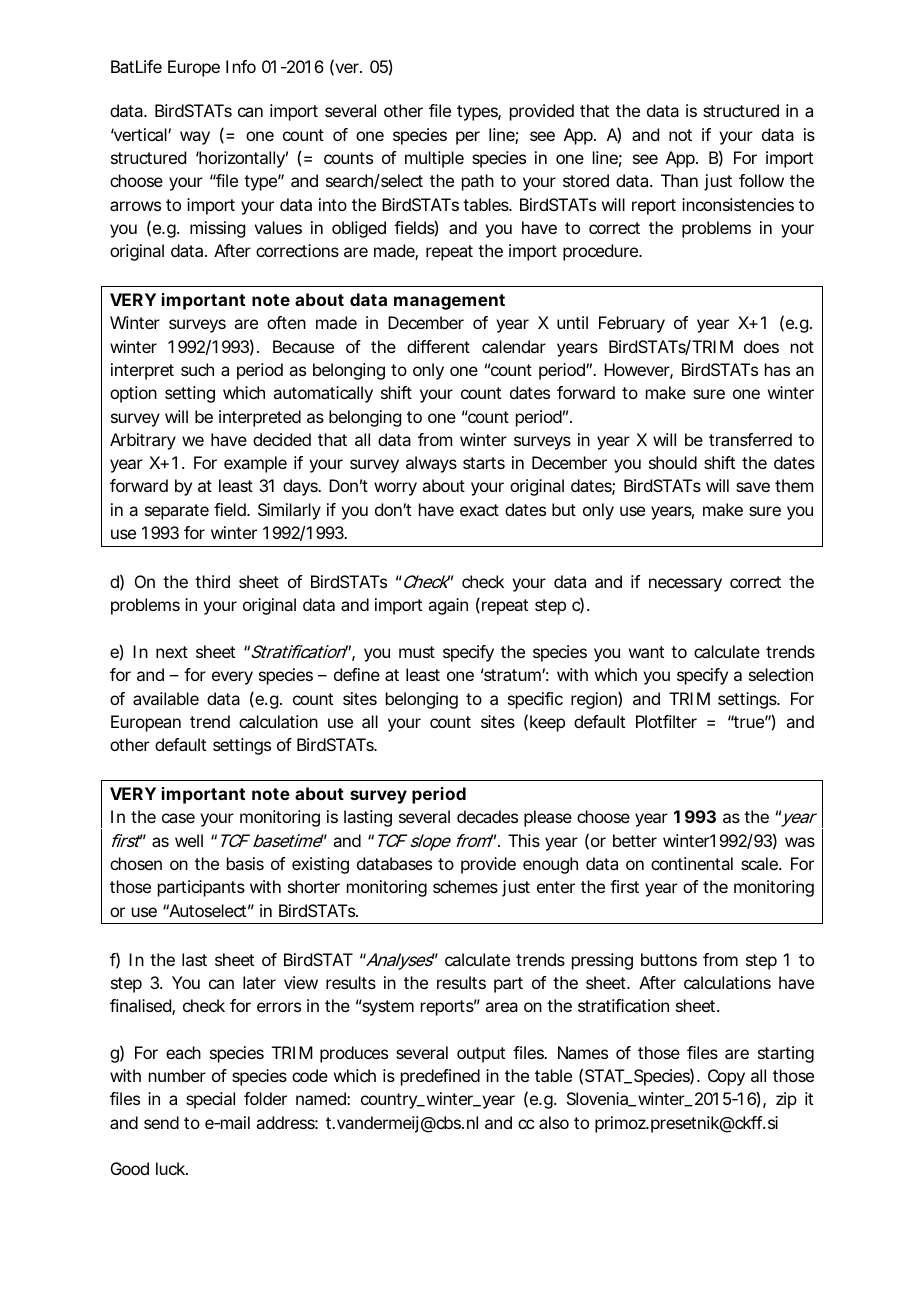 The width and height of the screenshot is (924, 1308). I want to click on also, so click(554, 1122).
